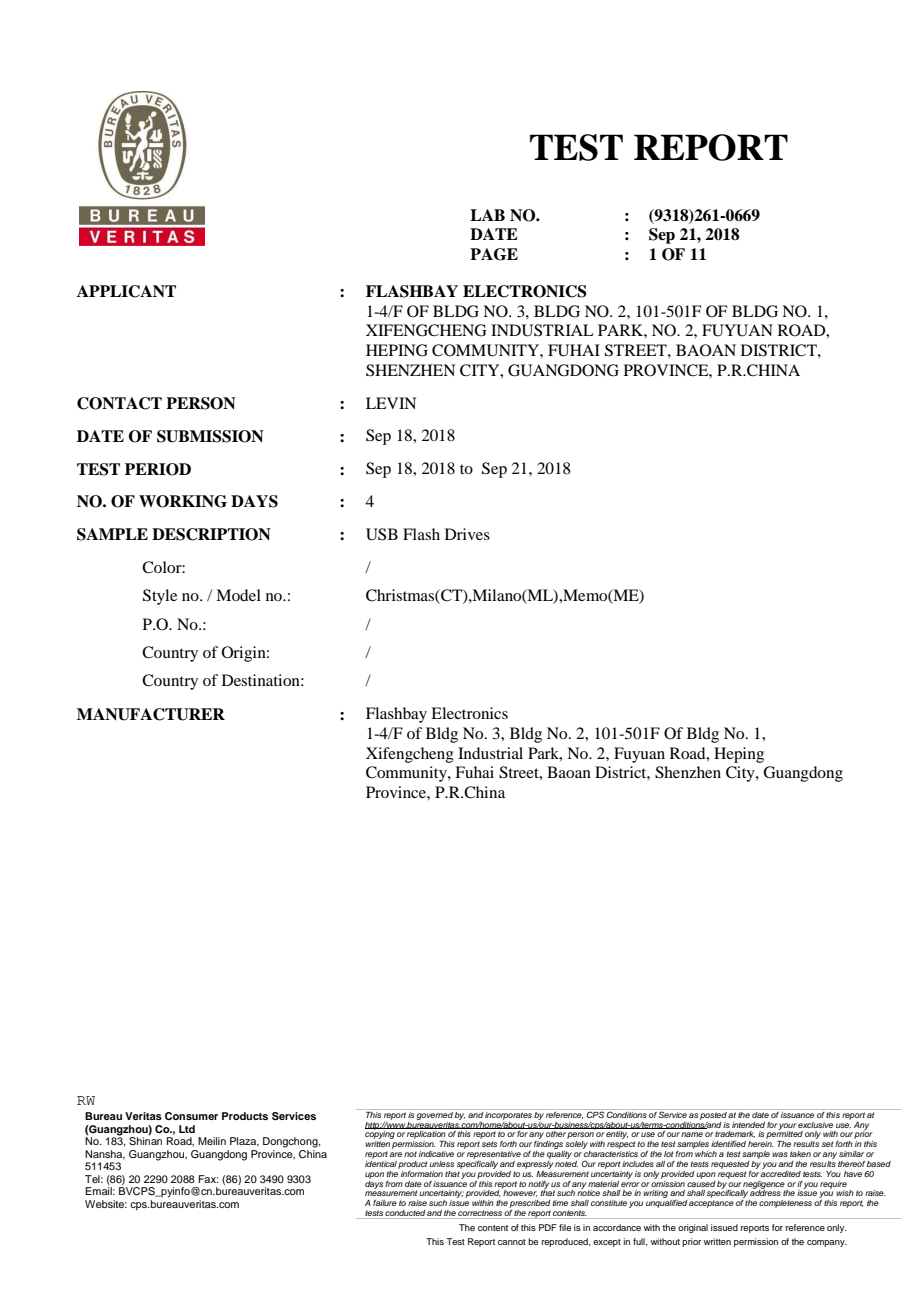 The width and height of the screenshot is (924, 1308). Describe the element at coordinates (151, 714) in the screenshot. I see `MANUFACTURER` at that location.
